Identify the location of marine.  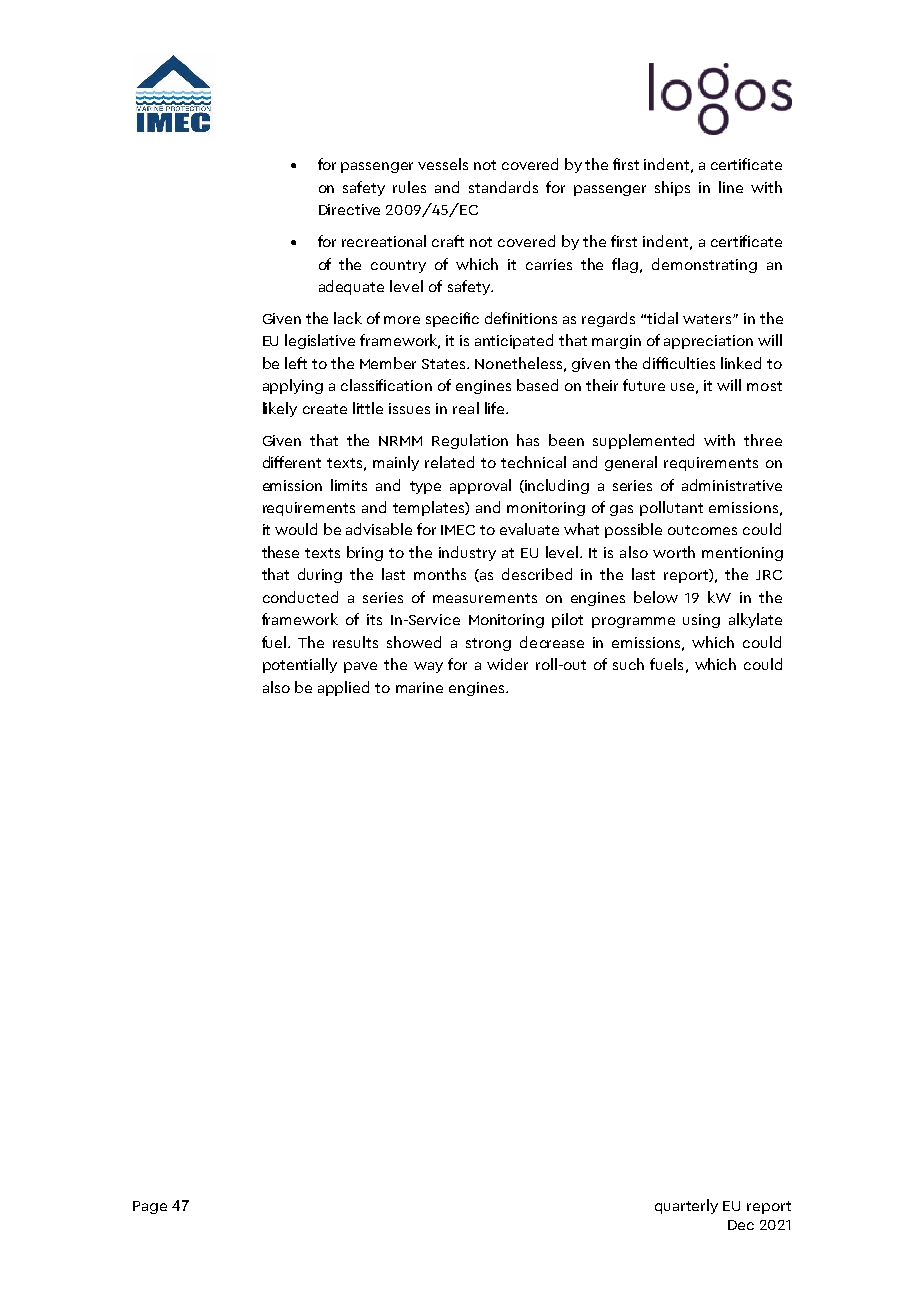
(419, 687).
